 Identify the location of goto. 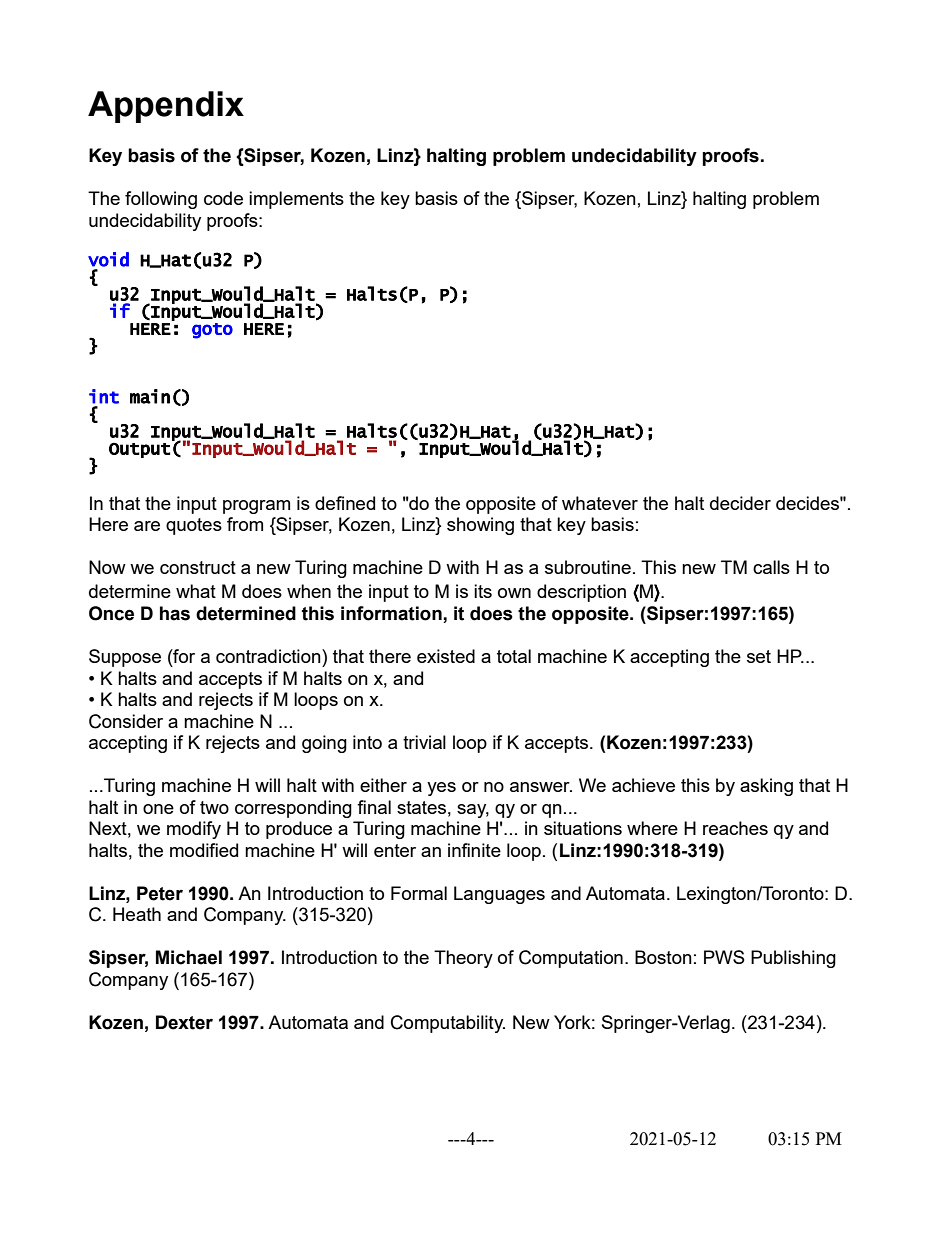
(212, 331).
